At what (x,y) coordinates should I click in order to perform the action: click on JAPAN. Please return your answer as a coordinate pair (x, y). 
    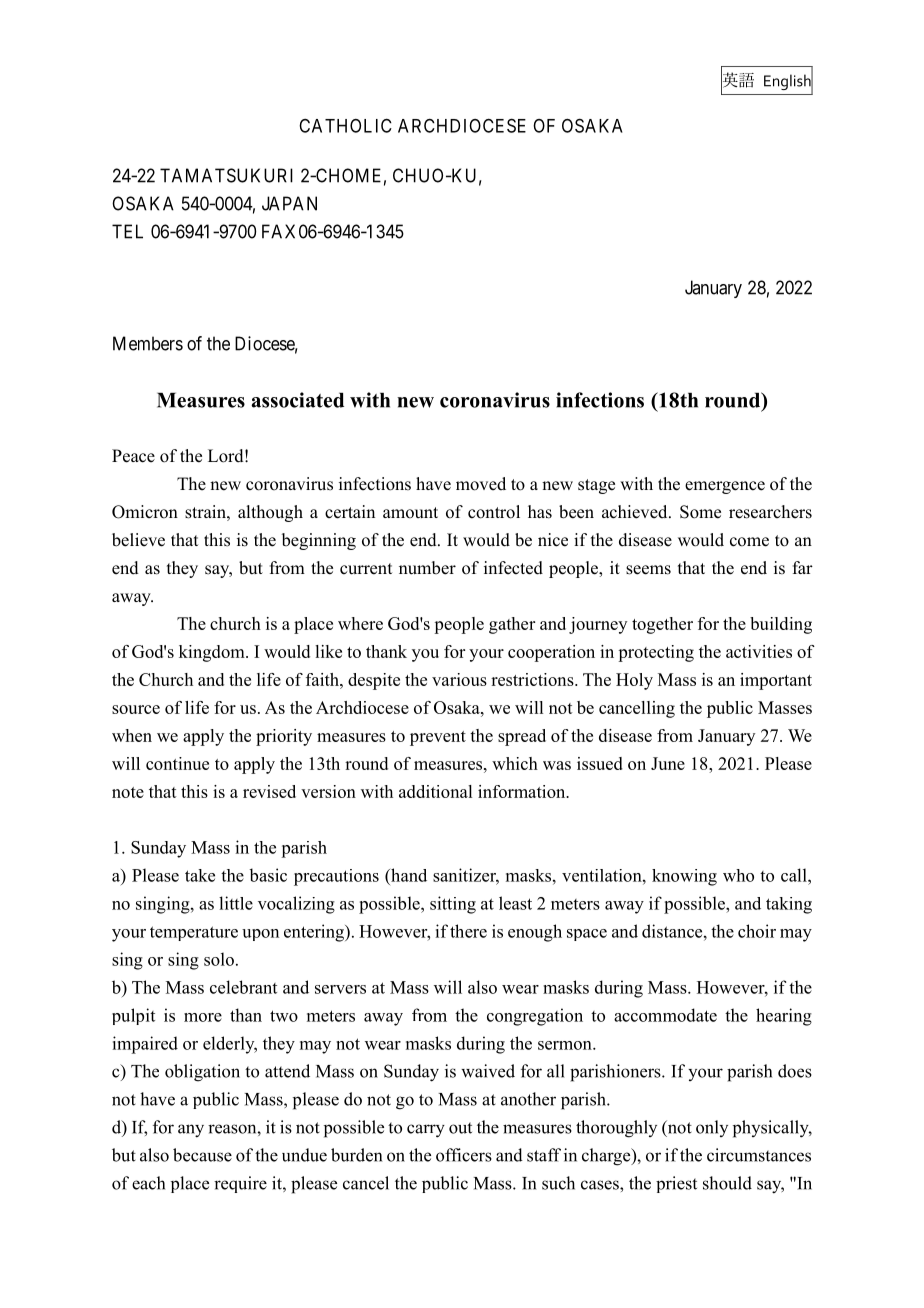
    Looking at the image, I should click on (289, 203).
